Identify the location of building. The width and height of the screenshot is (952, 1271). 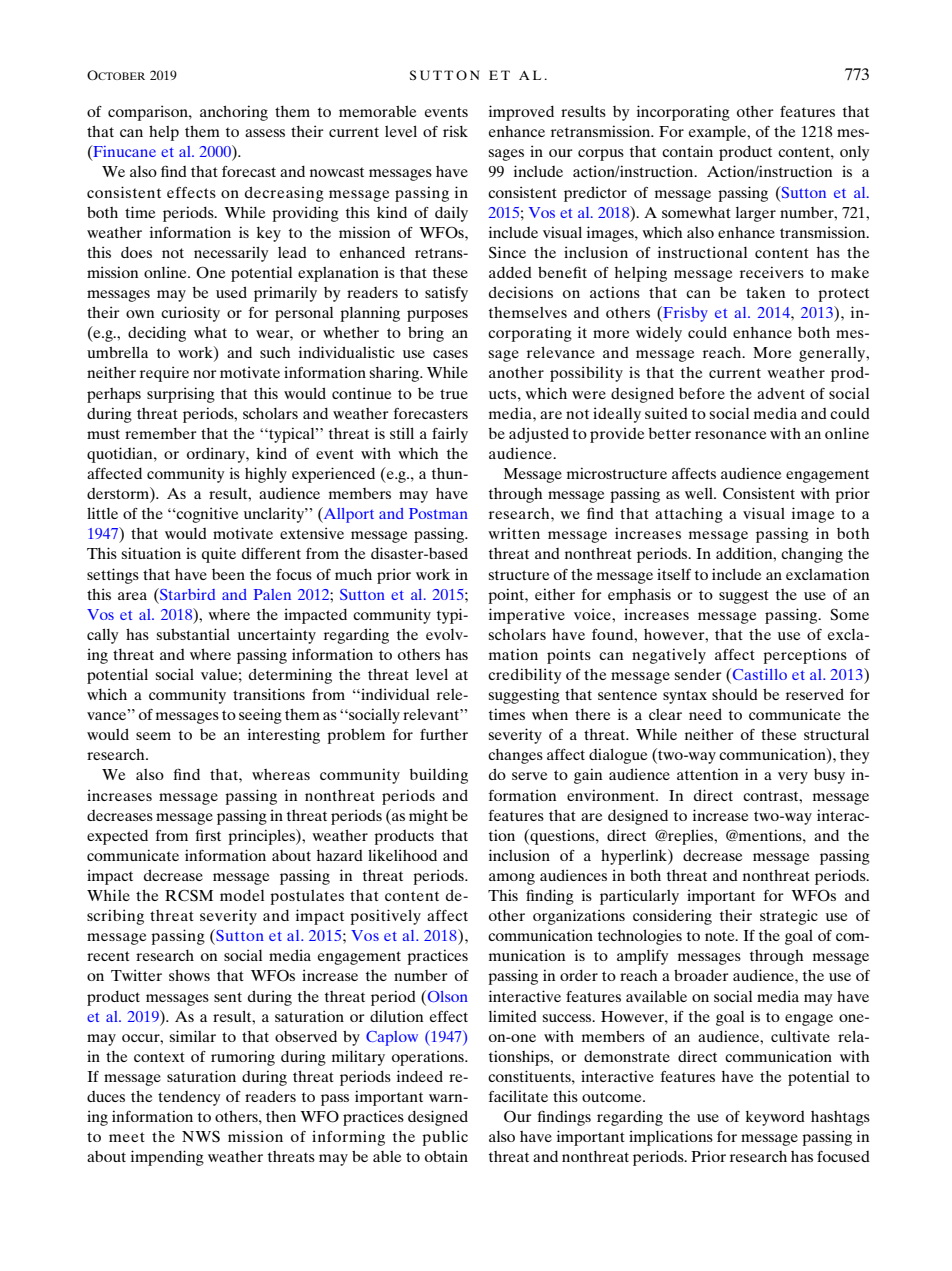
(439, 776).
